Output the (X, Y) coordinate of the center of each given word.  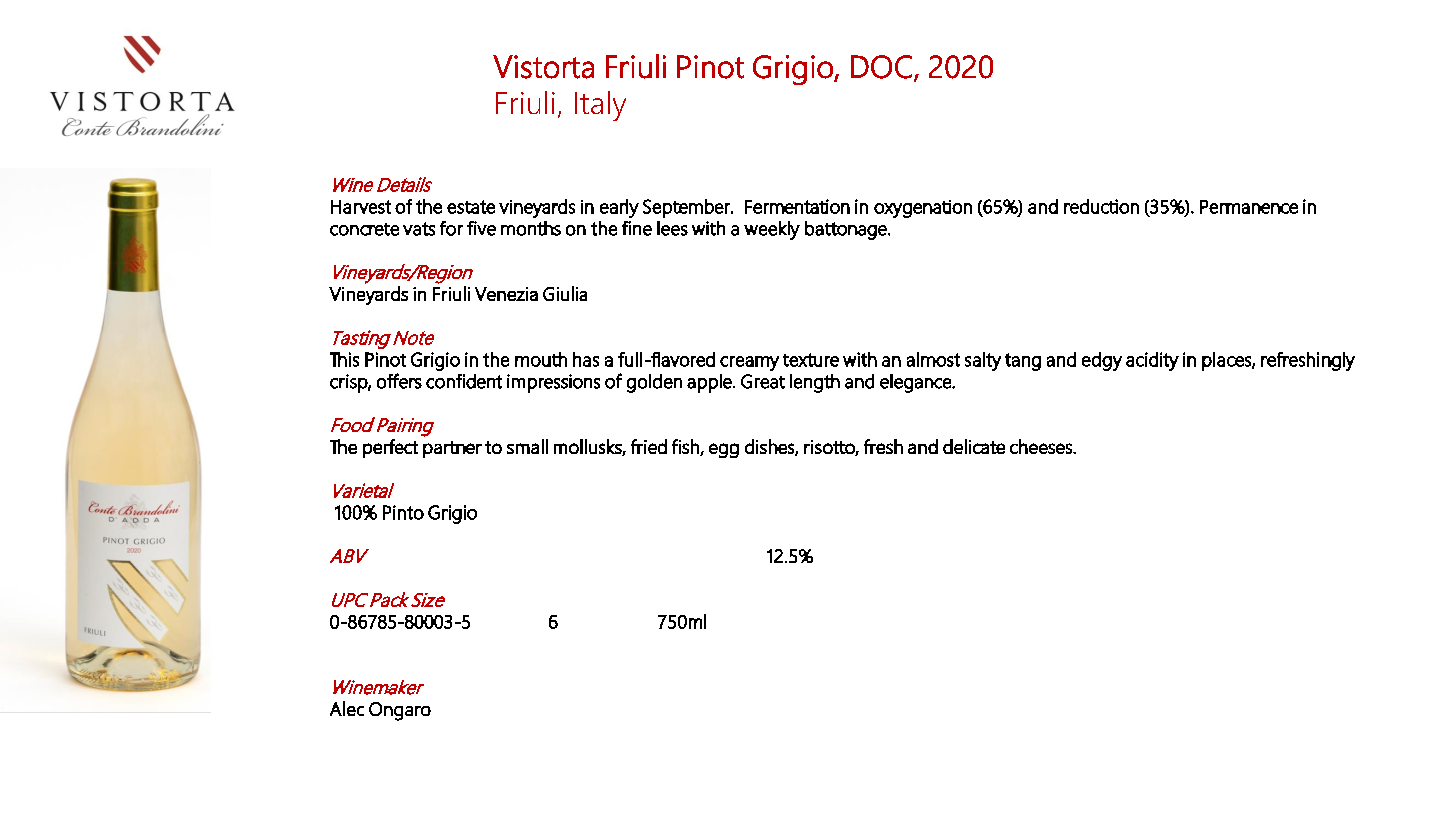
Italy (600, 106)
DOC (881, 67)
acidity (1152, 361)
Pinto (403, 512)
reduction (1101, 206)
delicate (974, 446)
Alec (347, 708)
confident (464, 381)
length (815, 383)
